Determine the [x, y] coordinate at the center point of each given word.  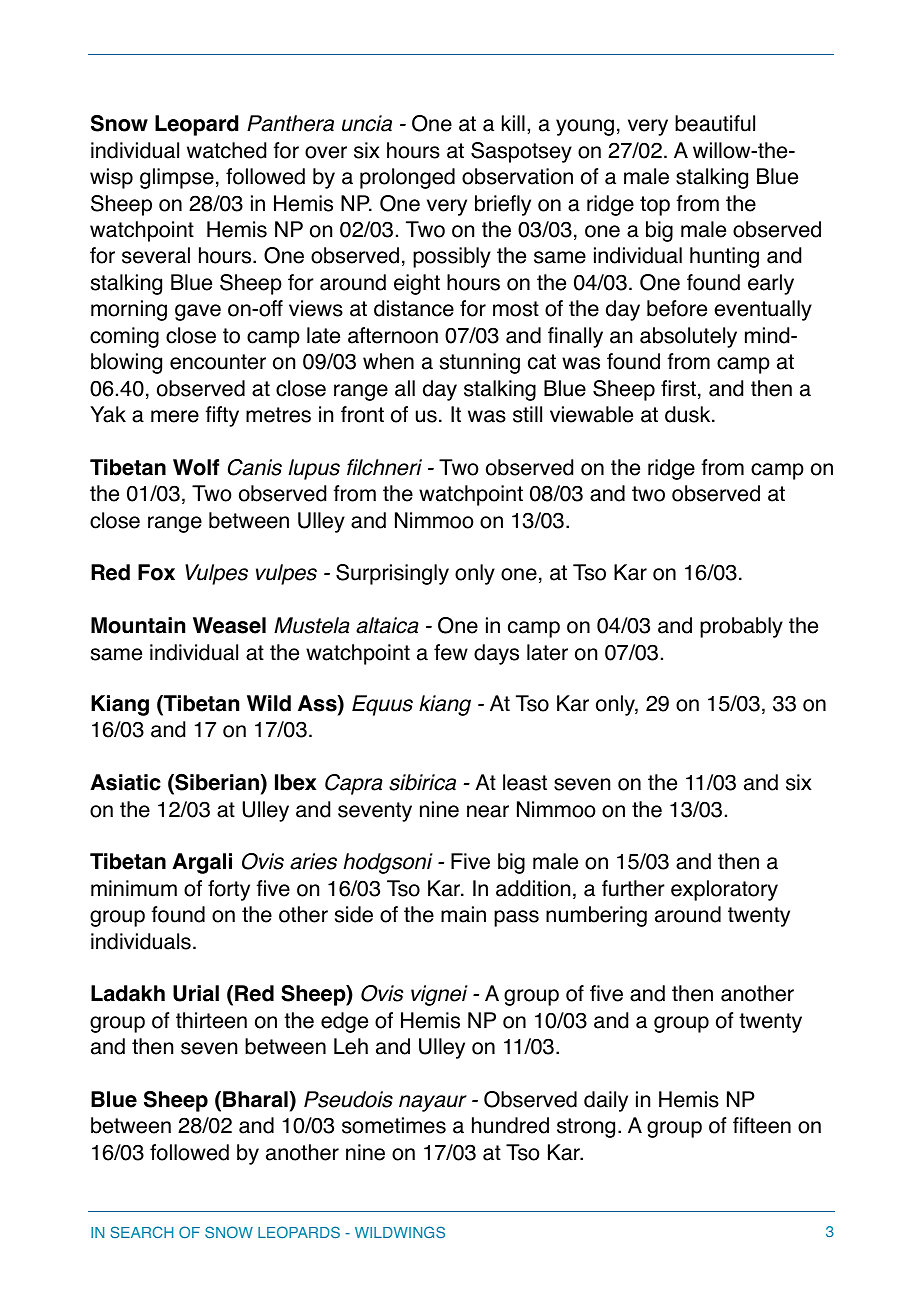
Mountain [138, 625]
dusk [689, 414]
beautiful [715, 123]
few [451, 652]
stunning [480, 363]
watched [226, 150]
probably [741, 627]
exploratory [724, 890]
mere [175, 416]
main [463, 914]
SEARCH [141, 1232]
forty [229, 890]
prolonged [407, 178]
